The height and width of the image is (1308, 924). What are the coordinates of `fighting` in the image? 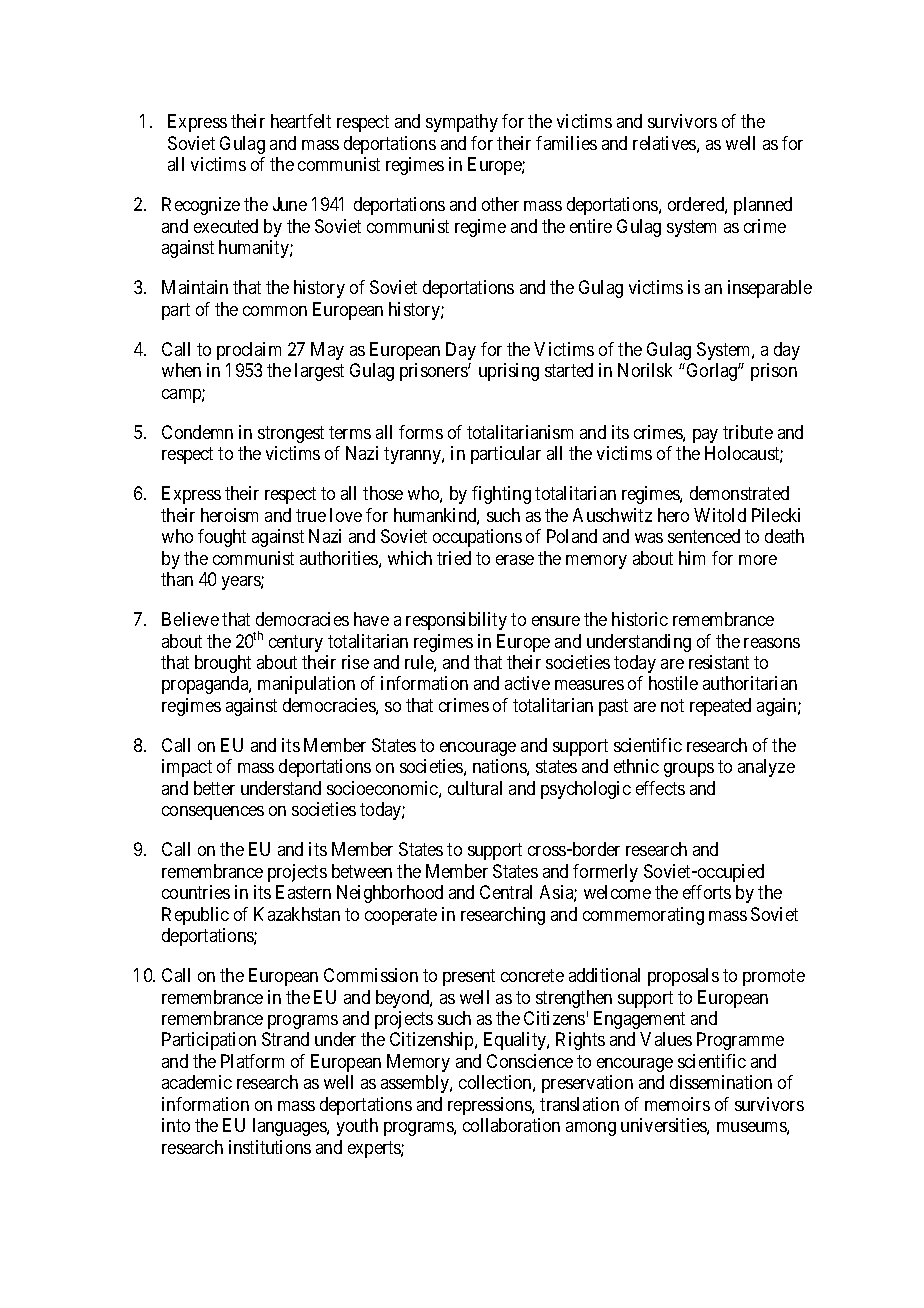 It's located at (501, 495).
